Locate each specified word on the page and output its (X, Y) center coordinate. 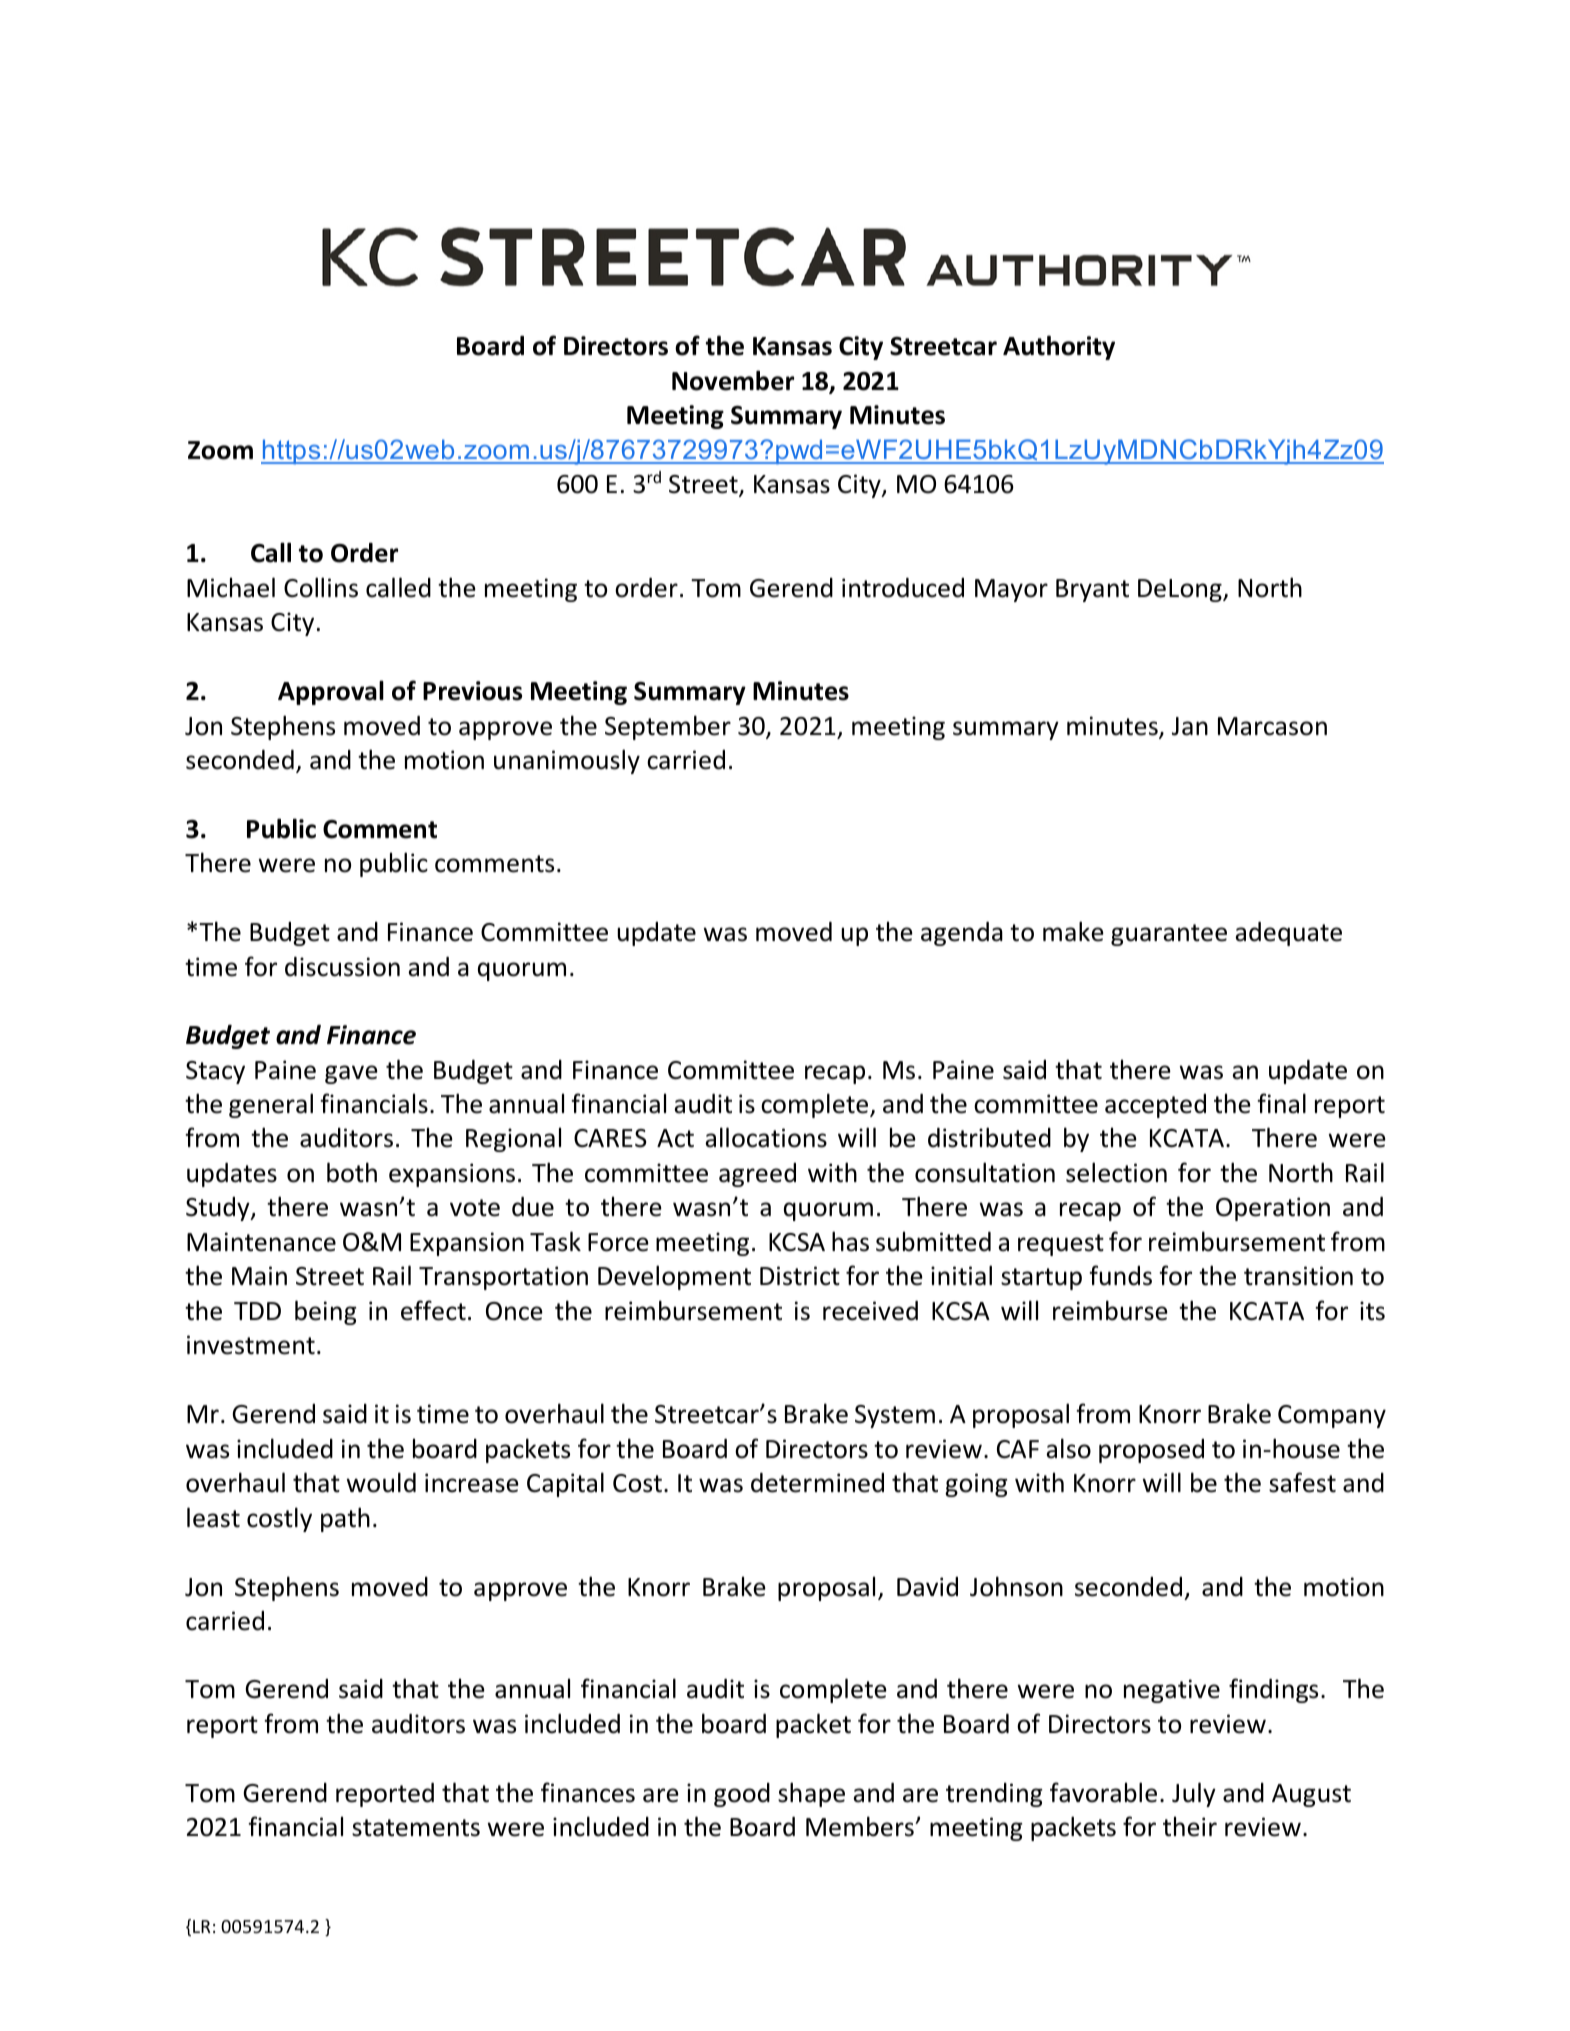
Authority (1059, 347)
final (1281, 1103)
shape (811, 1794)
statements (416, 1828)
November (733, 380)
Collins (321, 587)
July (1194, 1794)
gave (351, 1074)
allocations (766, 1137)
